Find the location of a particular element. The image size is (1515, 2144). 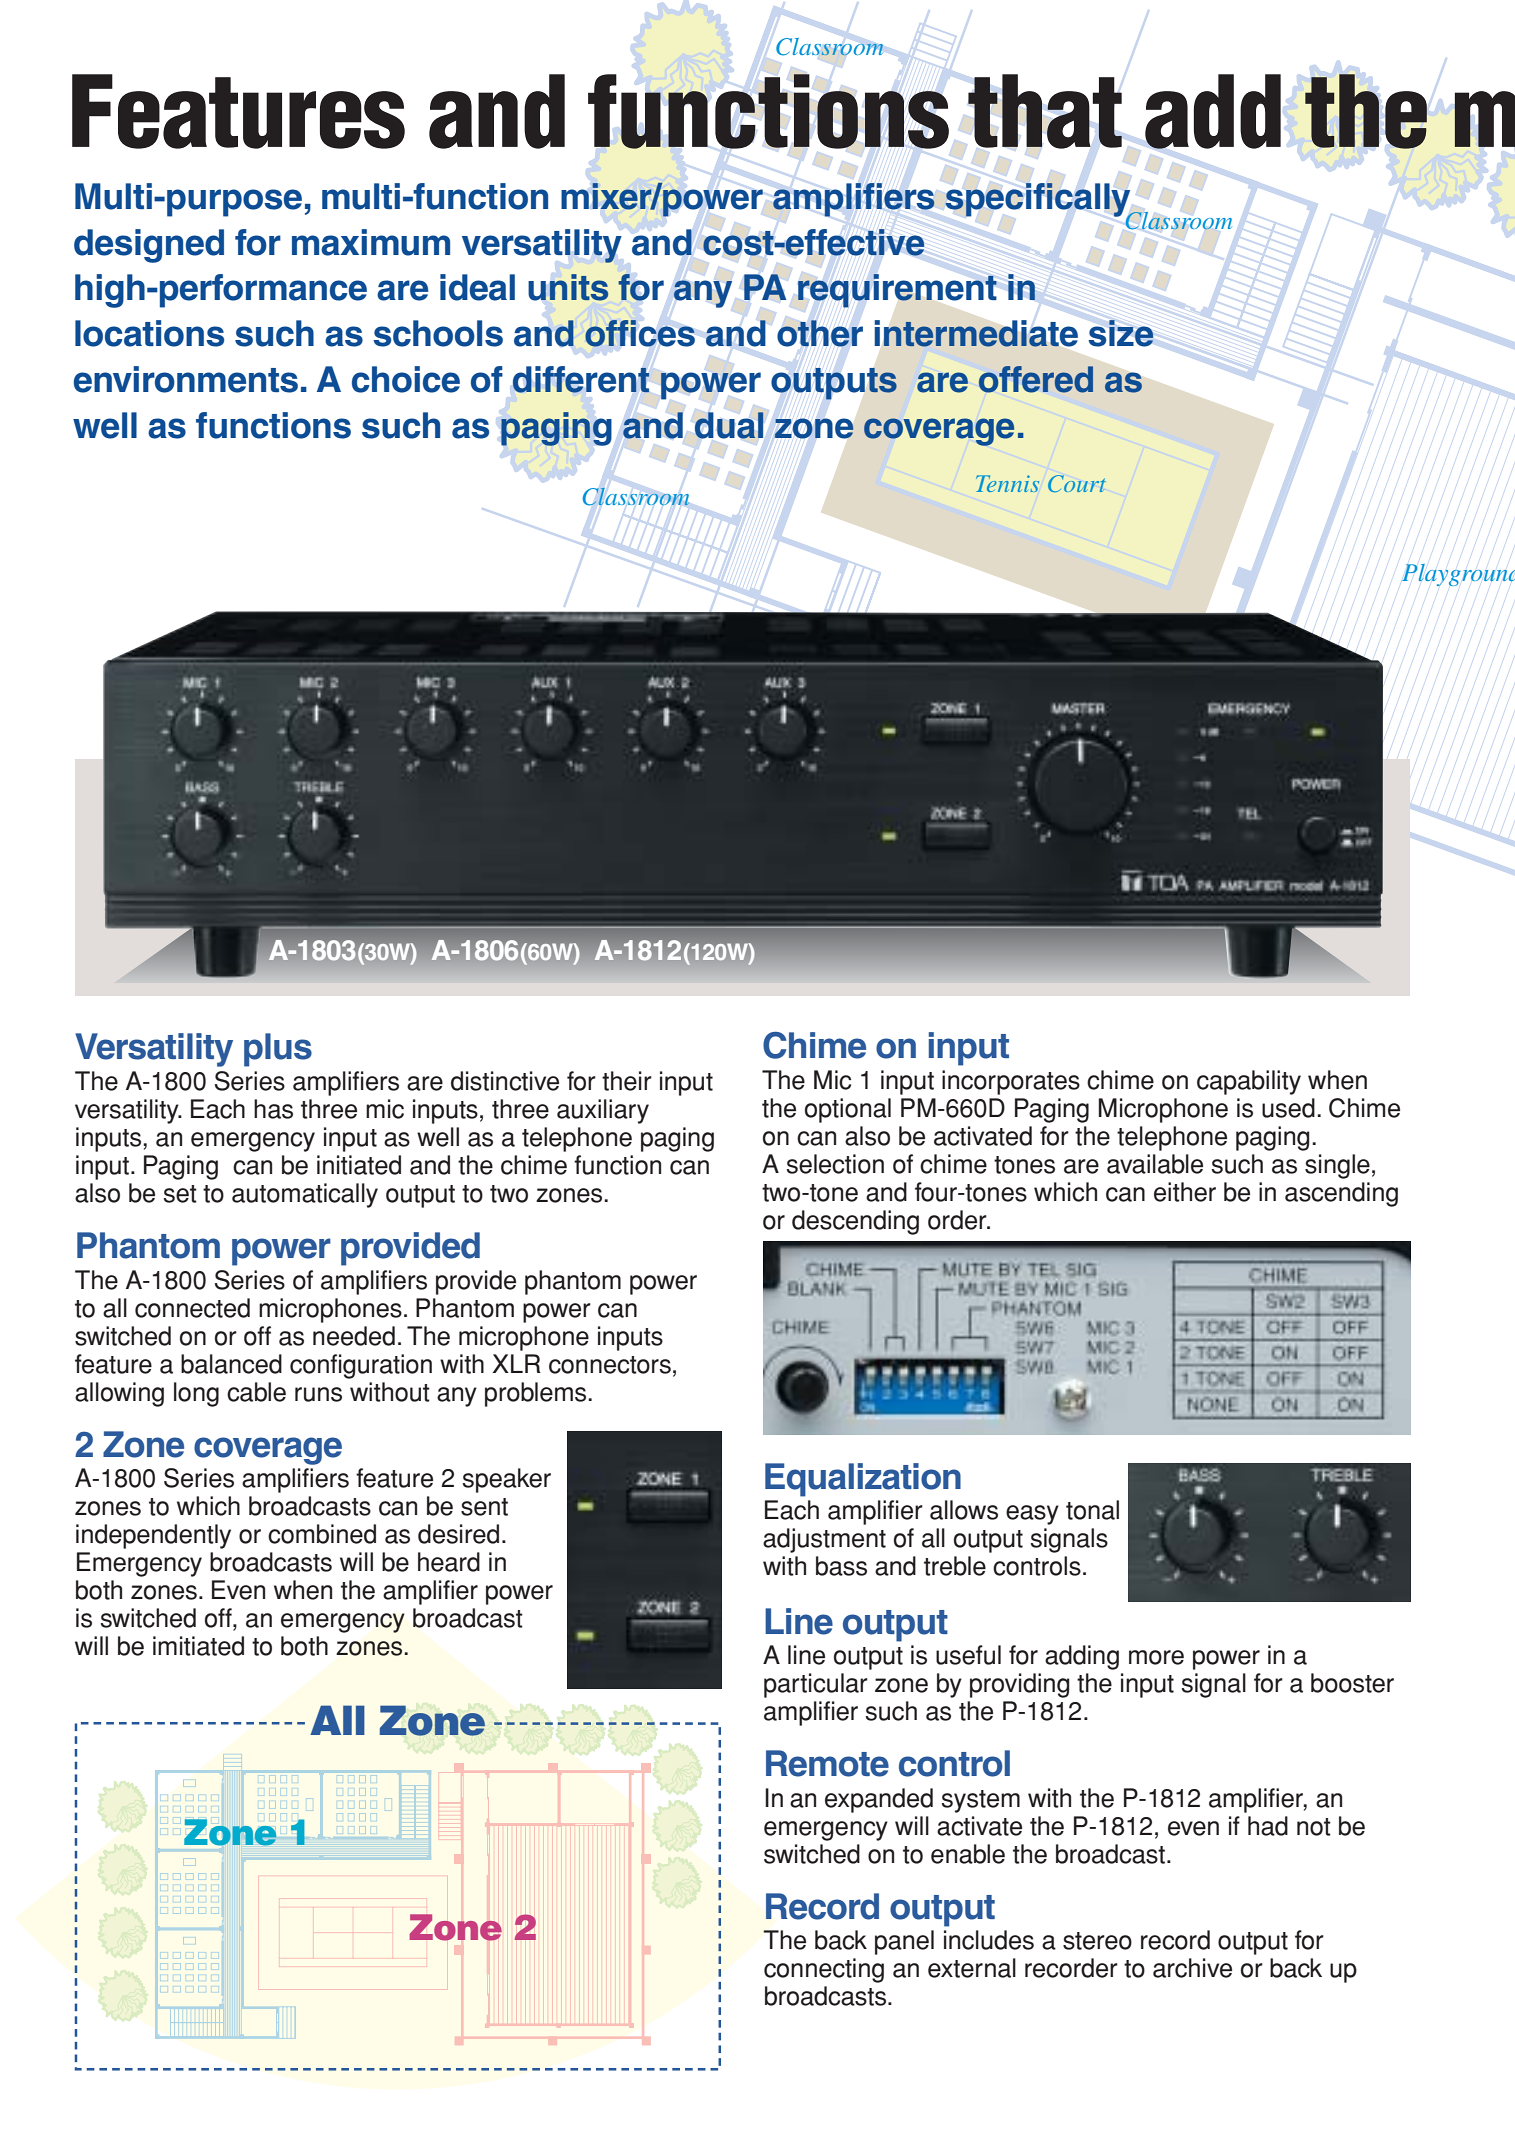

archive is located at coordinates (1192, 1968).
